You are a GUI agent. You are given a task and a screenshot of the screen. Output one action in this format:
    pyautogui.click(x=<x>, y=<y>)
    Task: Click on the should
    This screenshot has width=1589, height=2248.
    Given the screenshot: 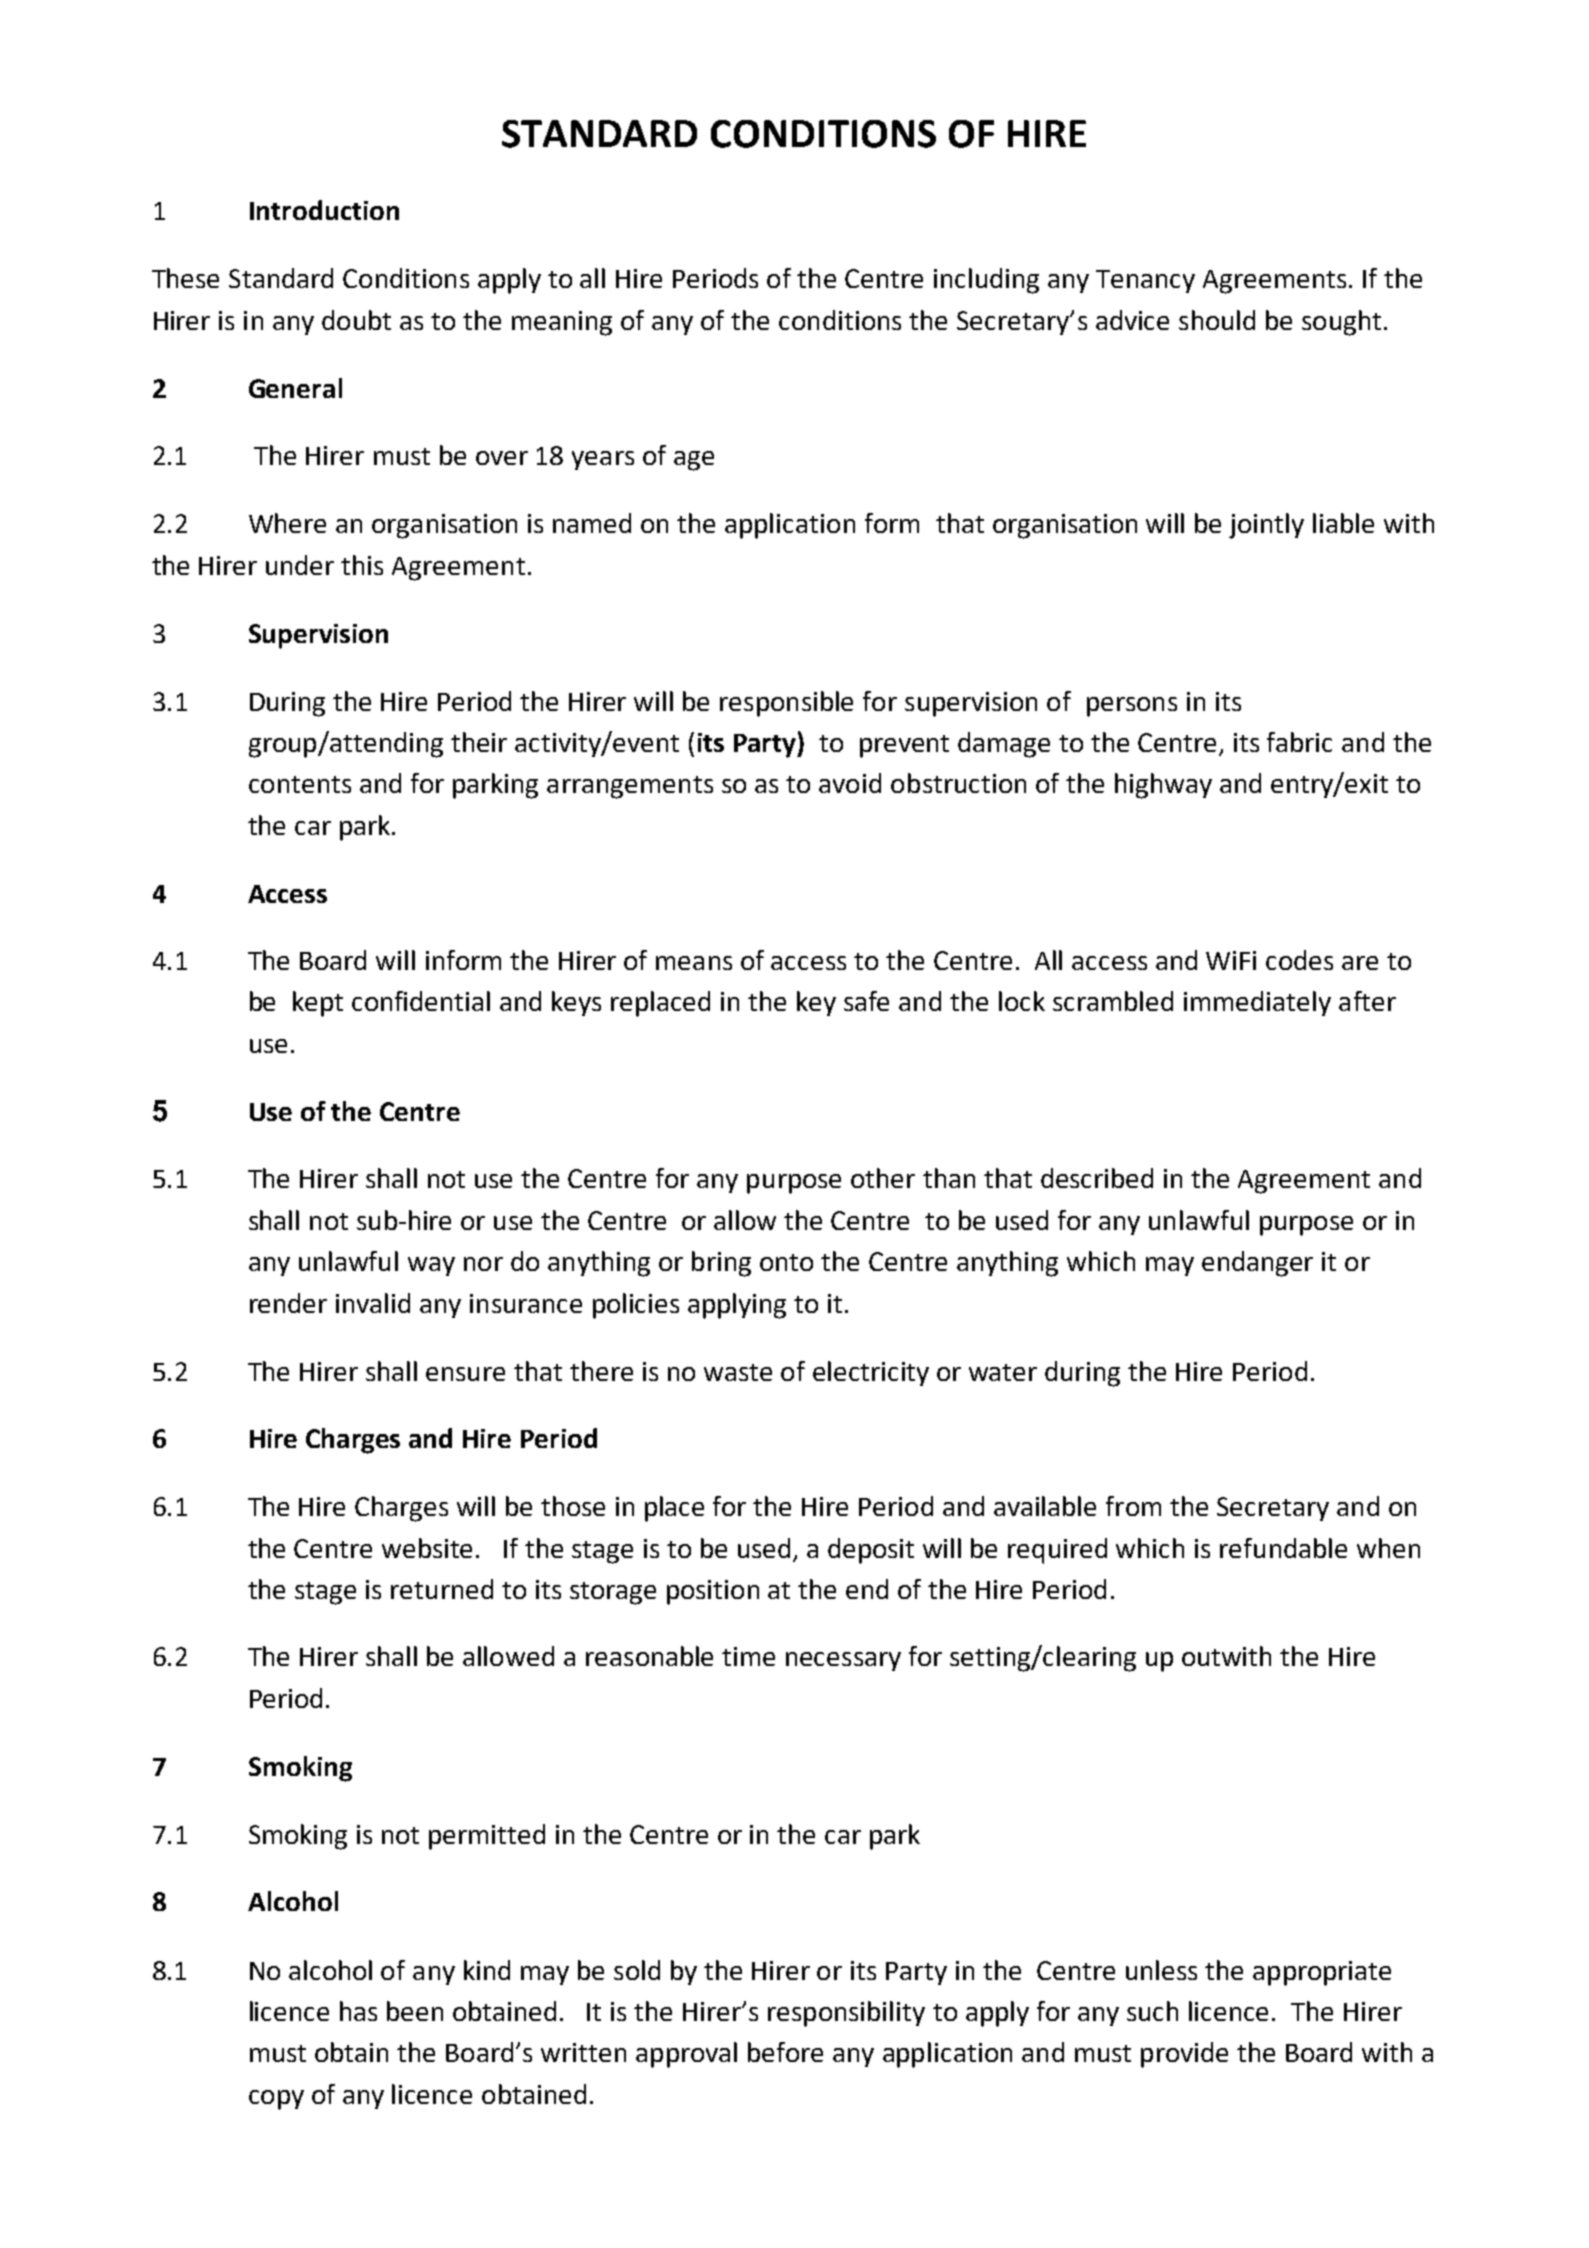 What is the action you would take?
    pyautogui.click(x=1217, y=320)
